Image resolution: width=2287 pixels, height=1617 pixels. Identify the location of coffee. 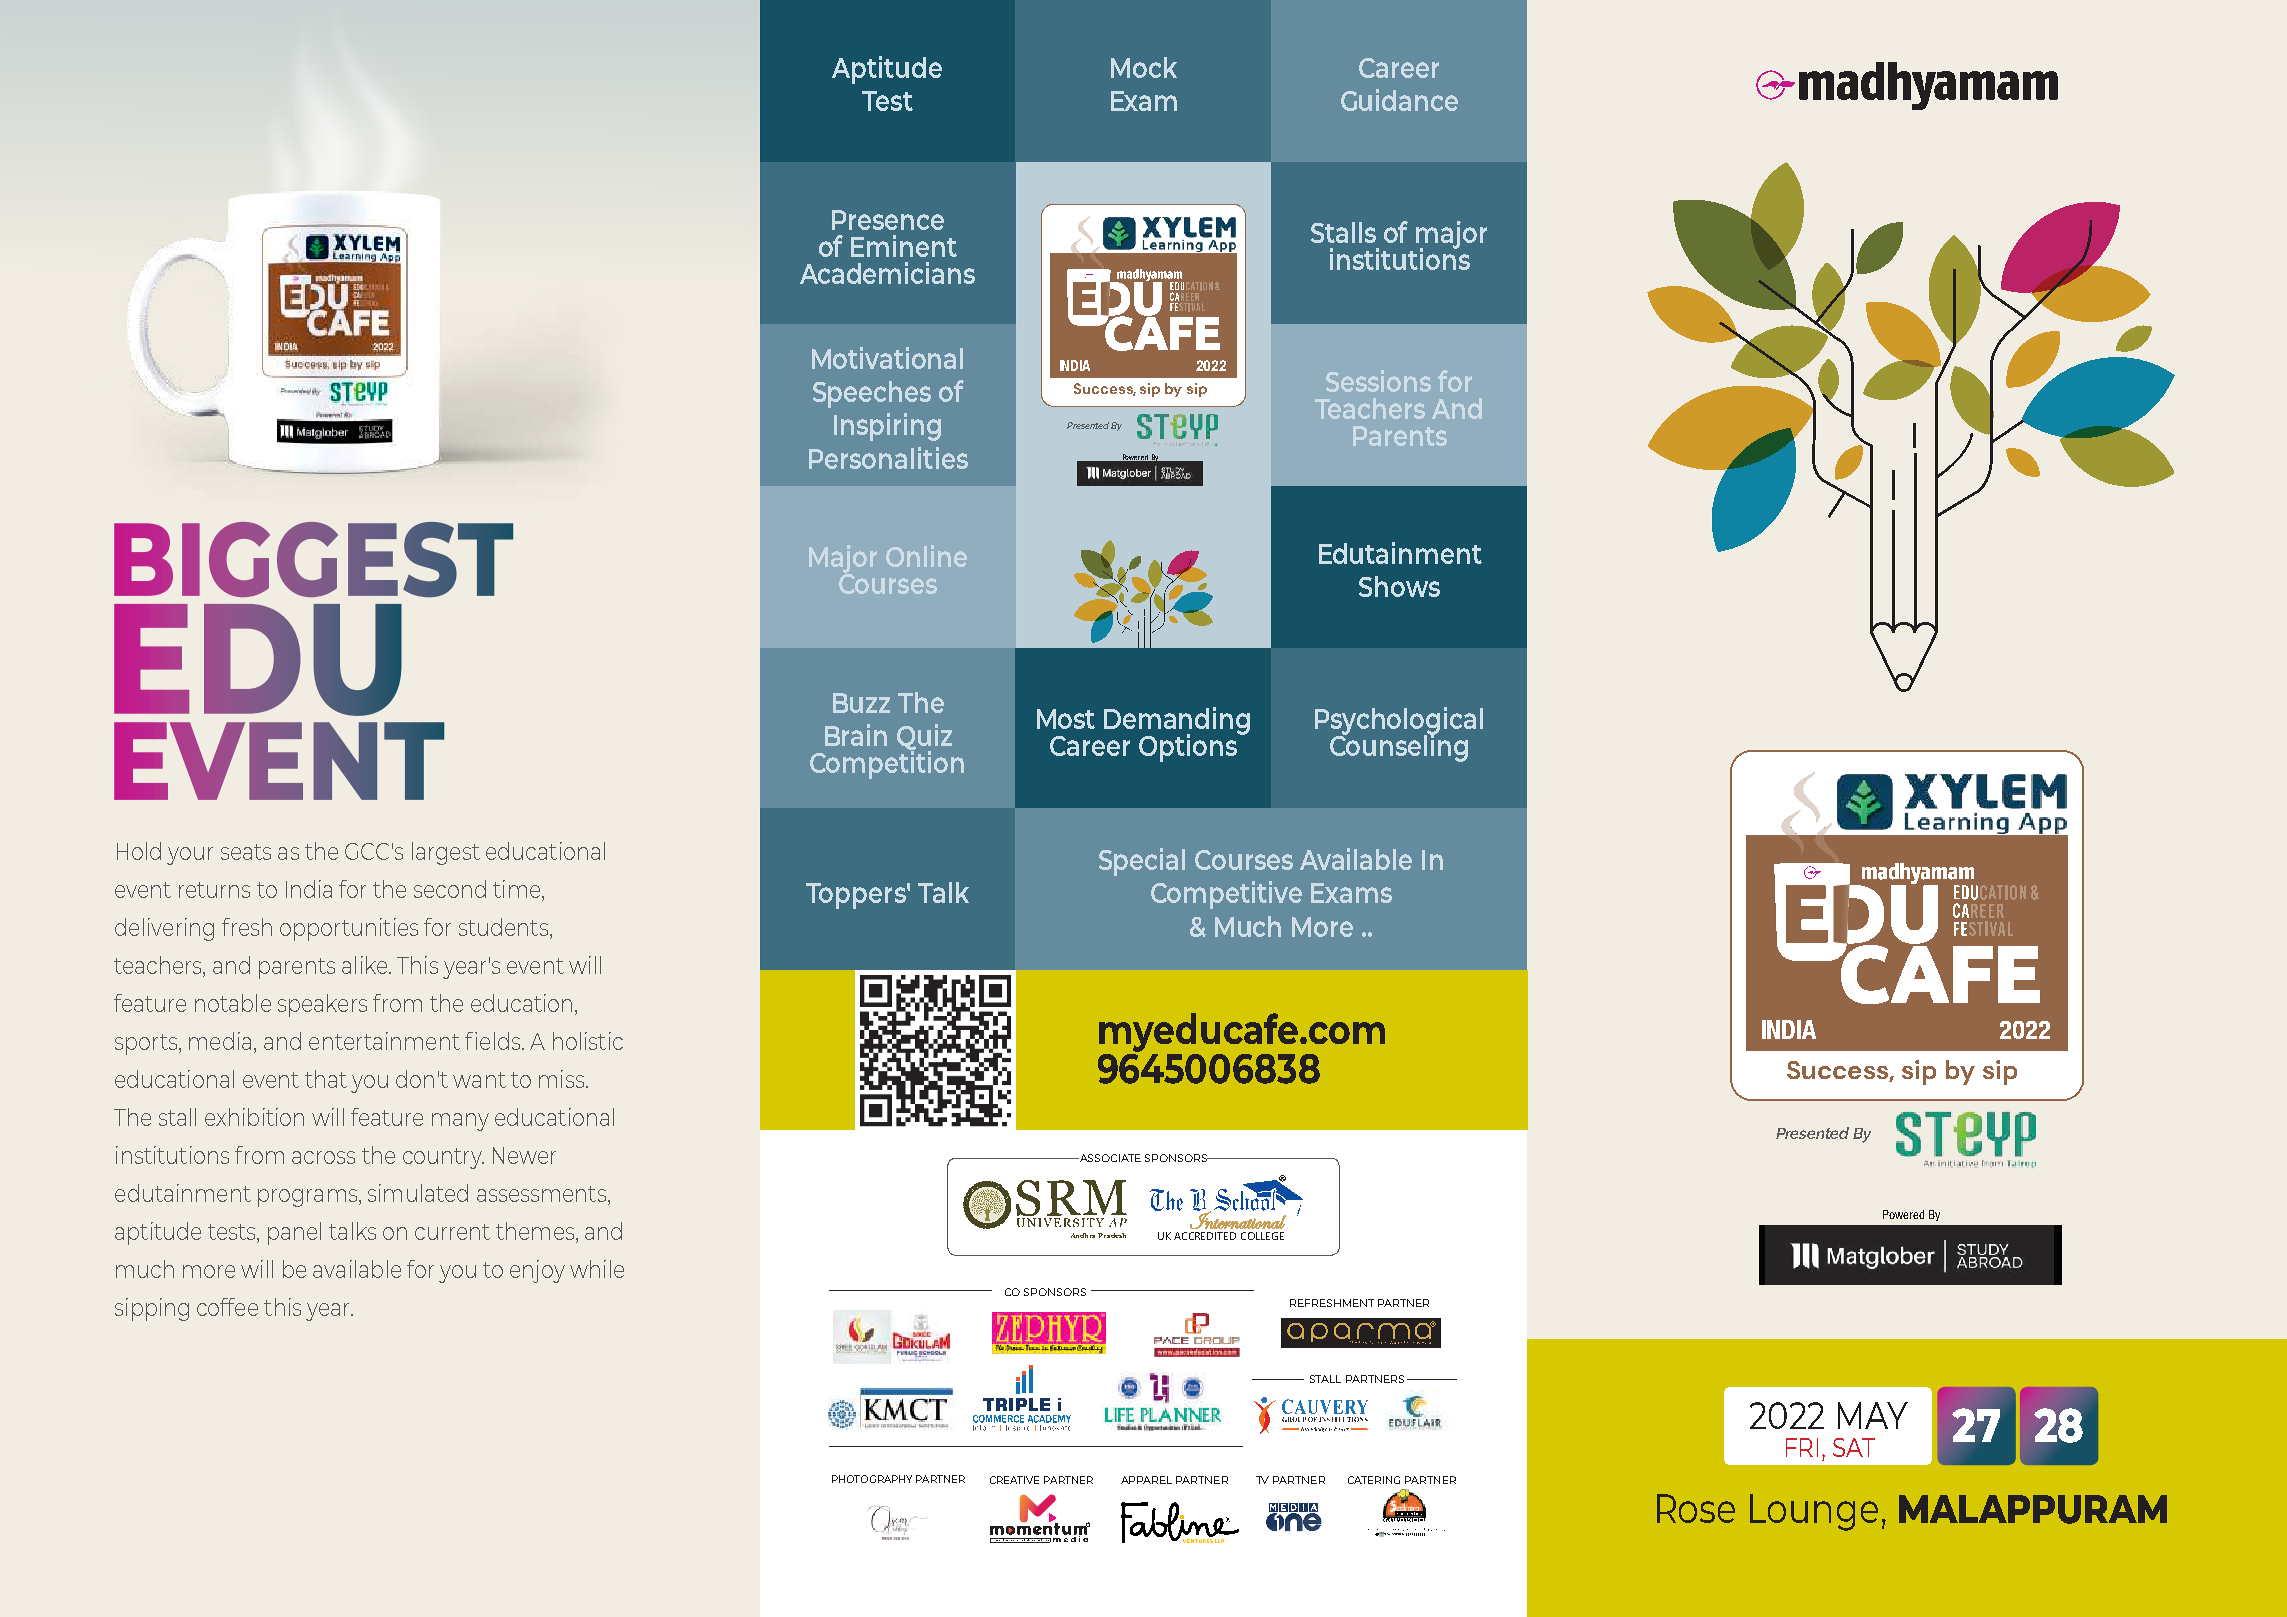
(227, 1307).
